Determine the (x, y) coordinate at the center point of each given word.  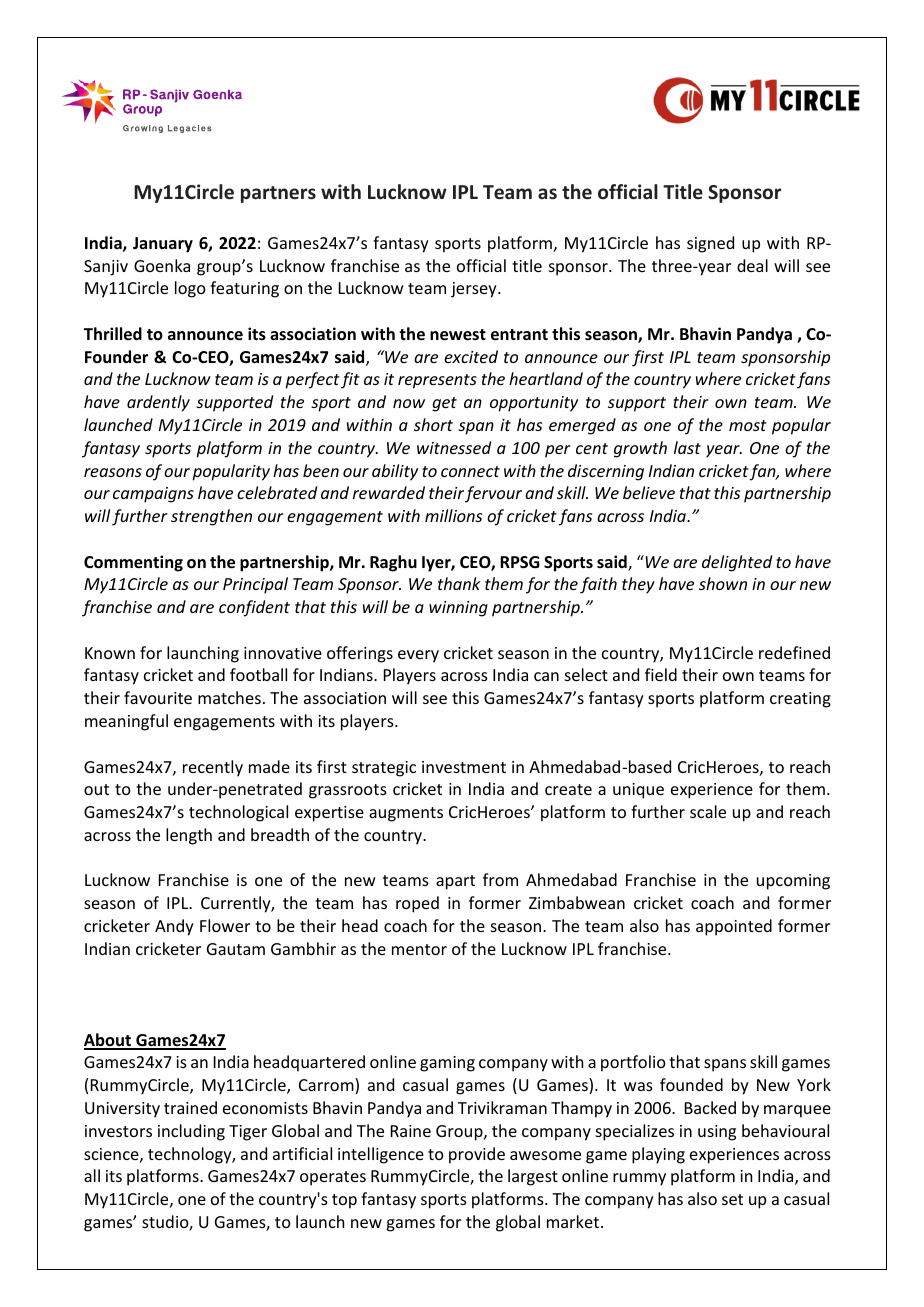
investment (464, 767)
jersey (475, 290)
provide (477, 1155)
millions (453, 515)
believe (649, 492)
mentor (419, 949)
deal (752, 265)
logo (190, 289)
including (191, 1132)
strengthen (211, 517)
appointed (734, 927)
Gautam (236, 949)
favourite (158, 697)
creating (800, 700)
